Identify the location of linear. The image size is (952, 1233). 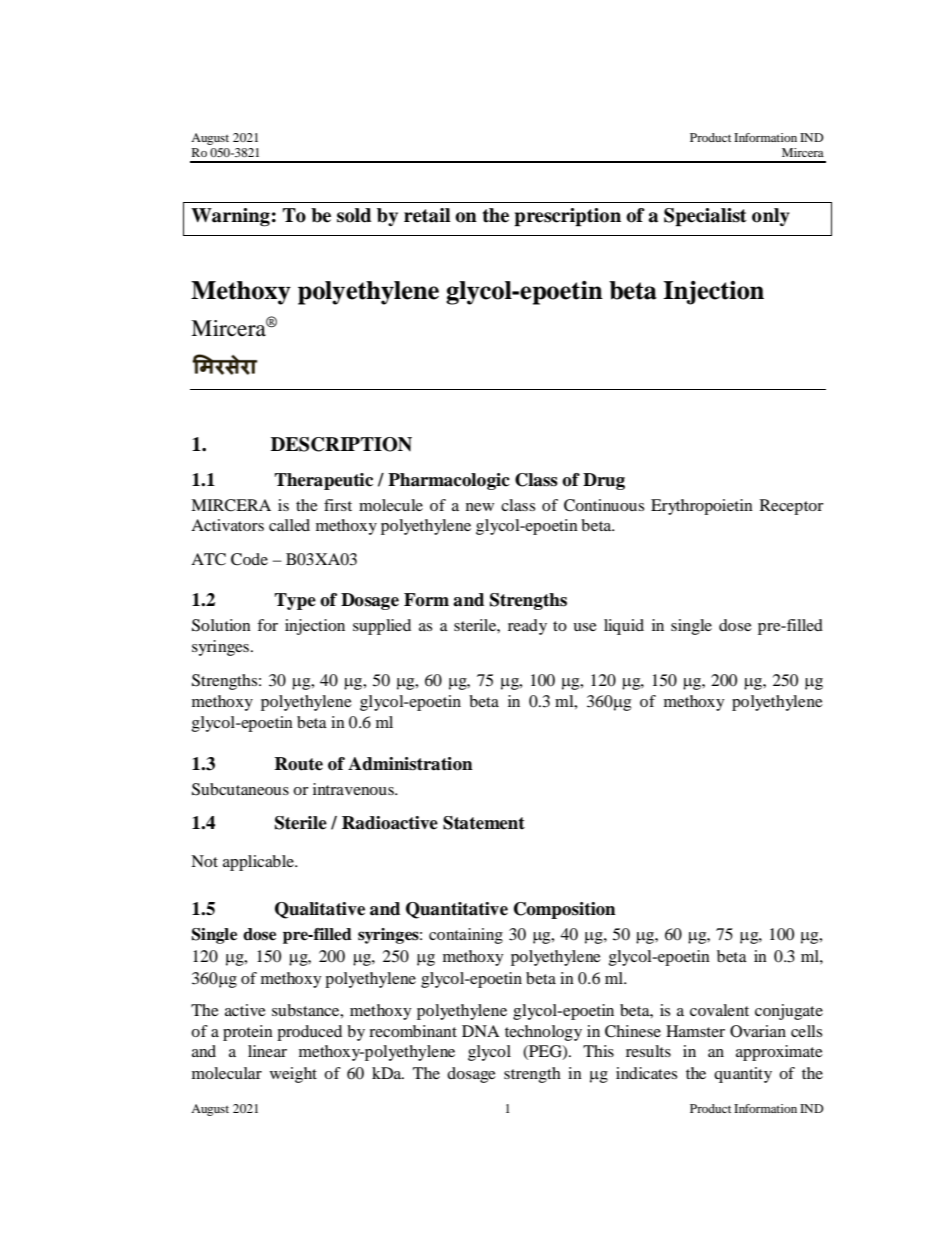
(267, 1051).
